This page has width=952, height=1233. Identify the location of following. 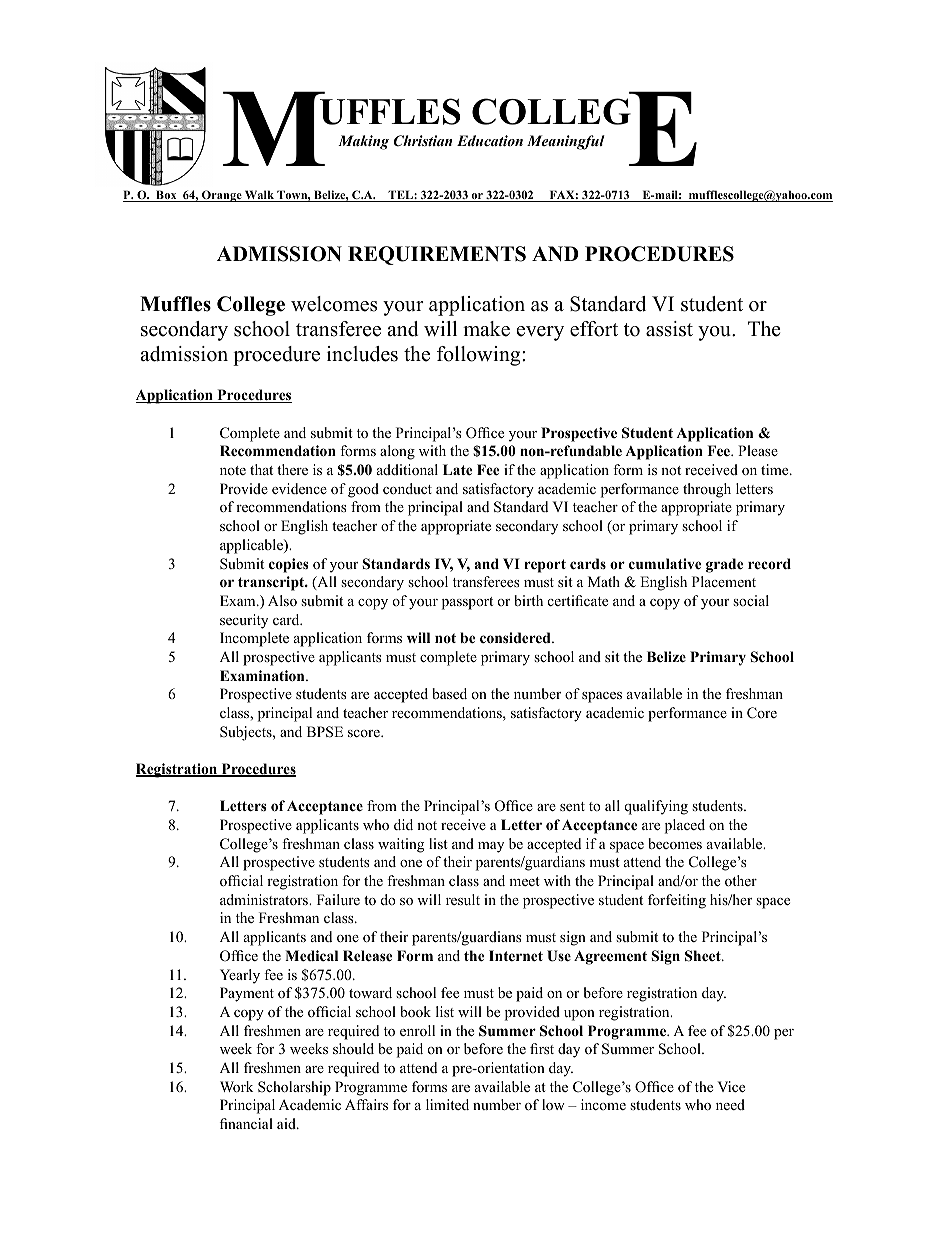
(480, 356).
